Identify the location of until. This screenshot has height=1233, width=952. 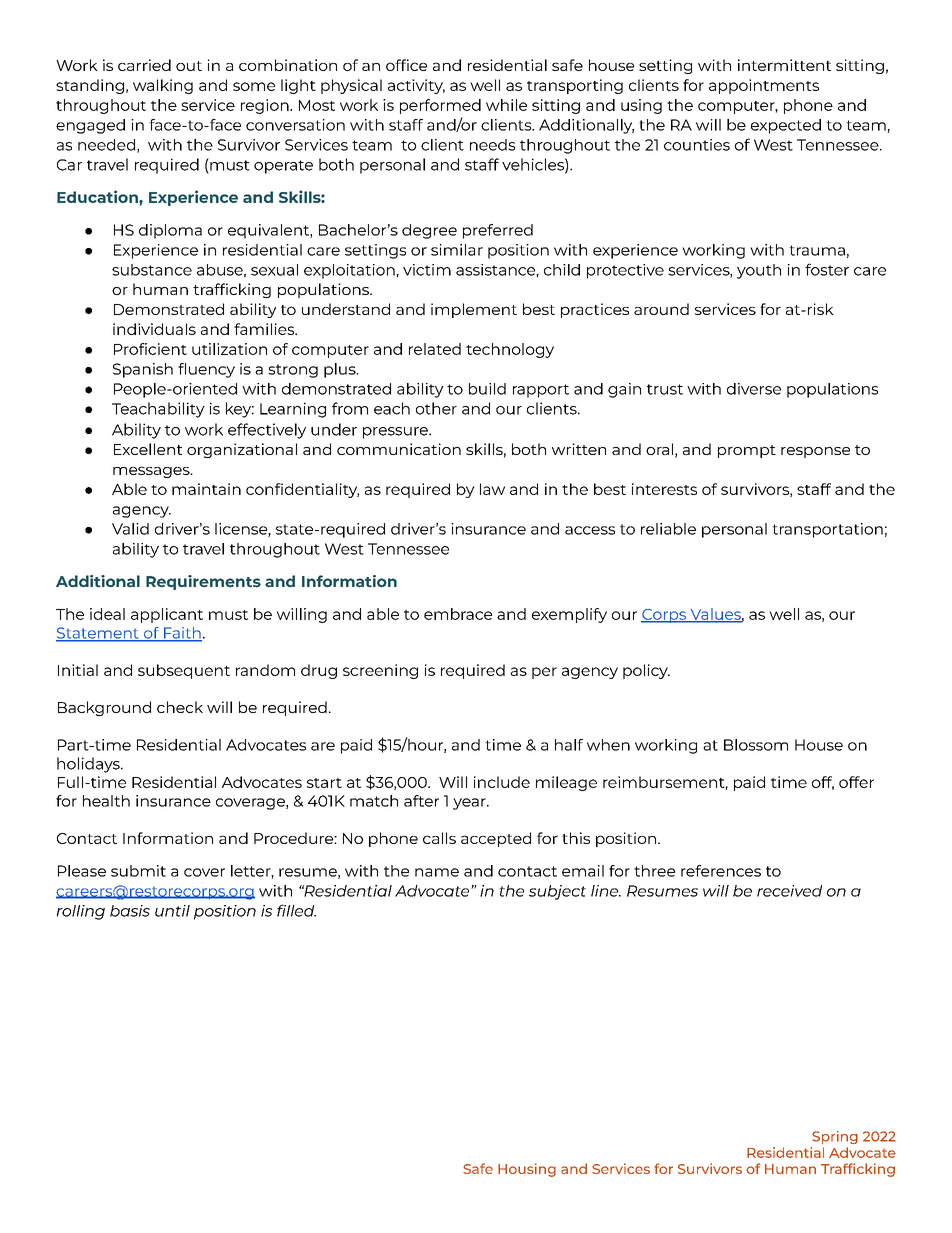
(172, 911).
